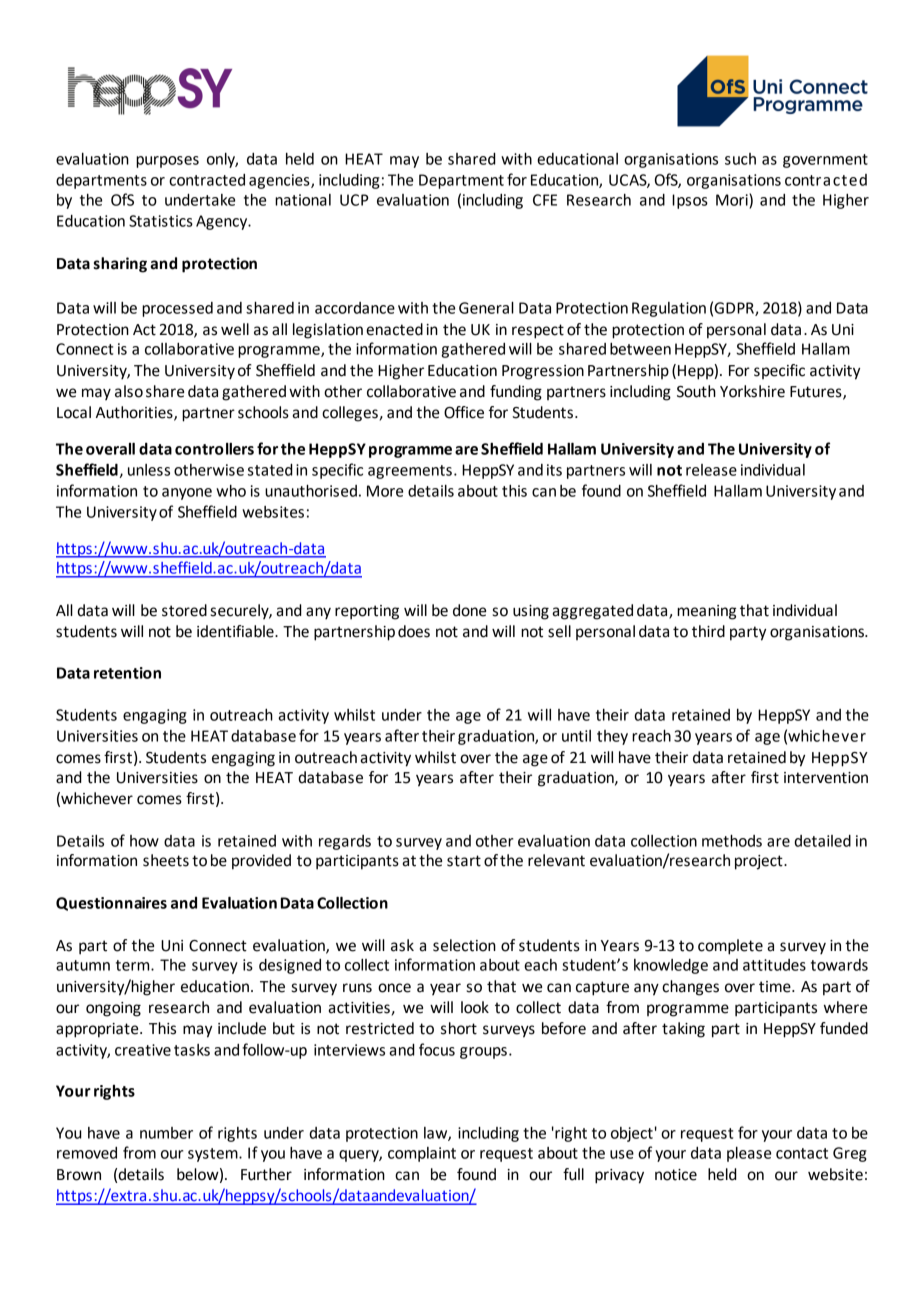 The width and height of the screenshot is (924, 1308). Describe the element at coordinates (545, 200) in the screenshot. I see `CFE` at that location.
